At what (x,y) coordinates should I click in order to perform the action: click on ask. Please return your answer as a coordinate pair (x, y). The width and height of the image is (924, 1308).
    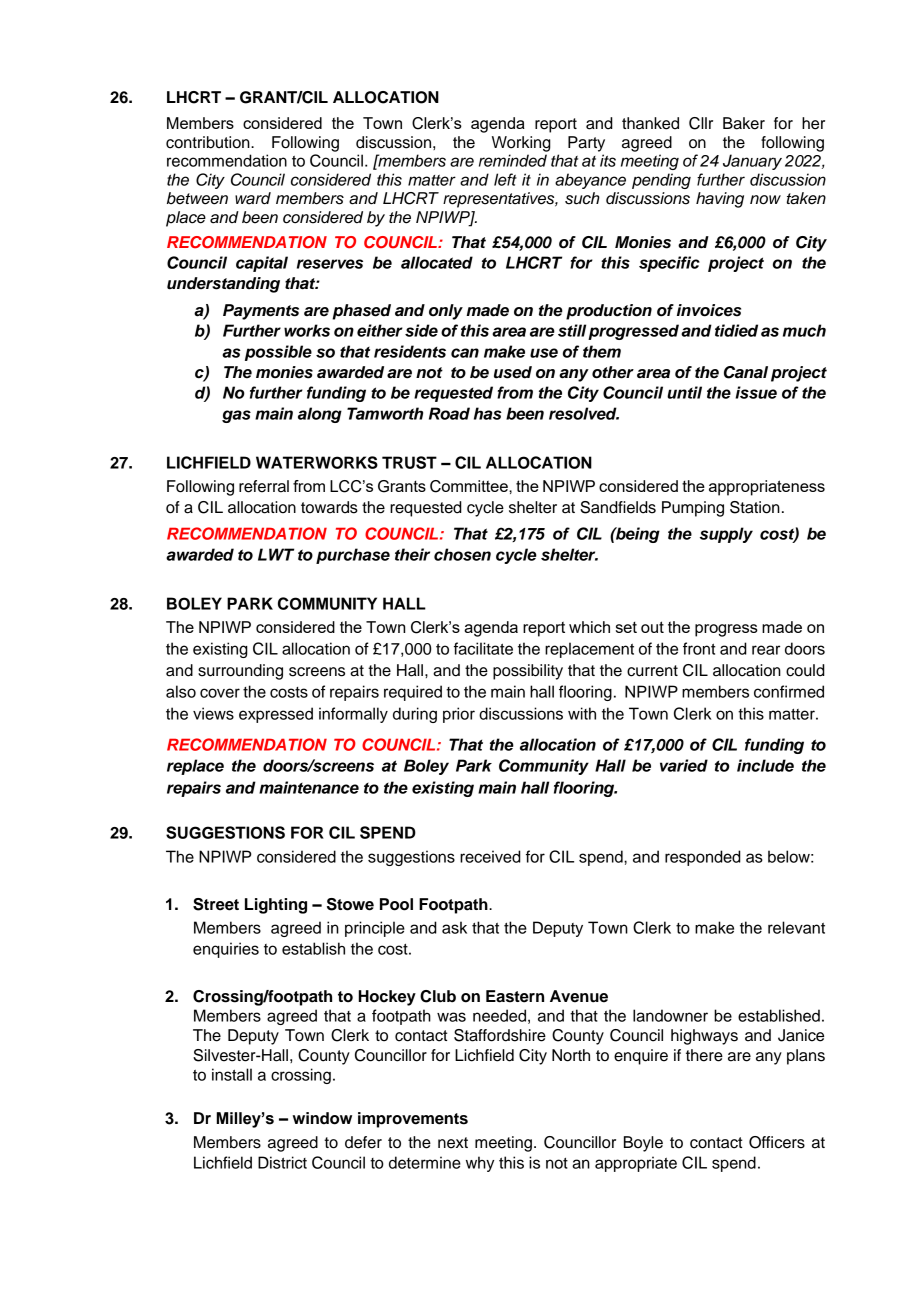
    Looking at the image, I should click on (454, 927).
